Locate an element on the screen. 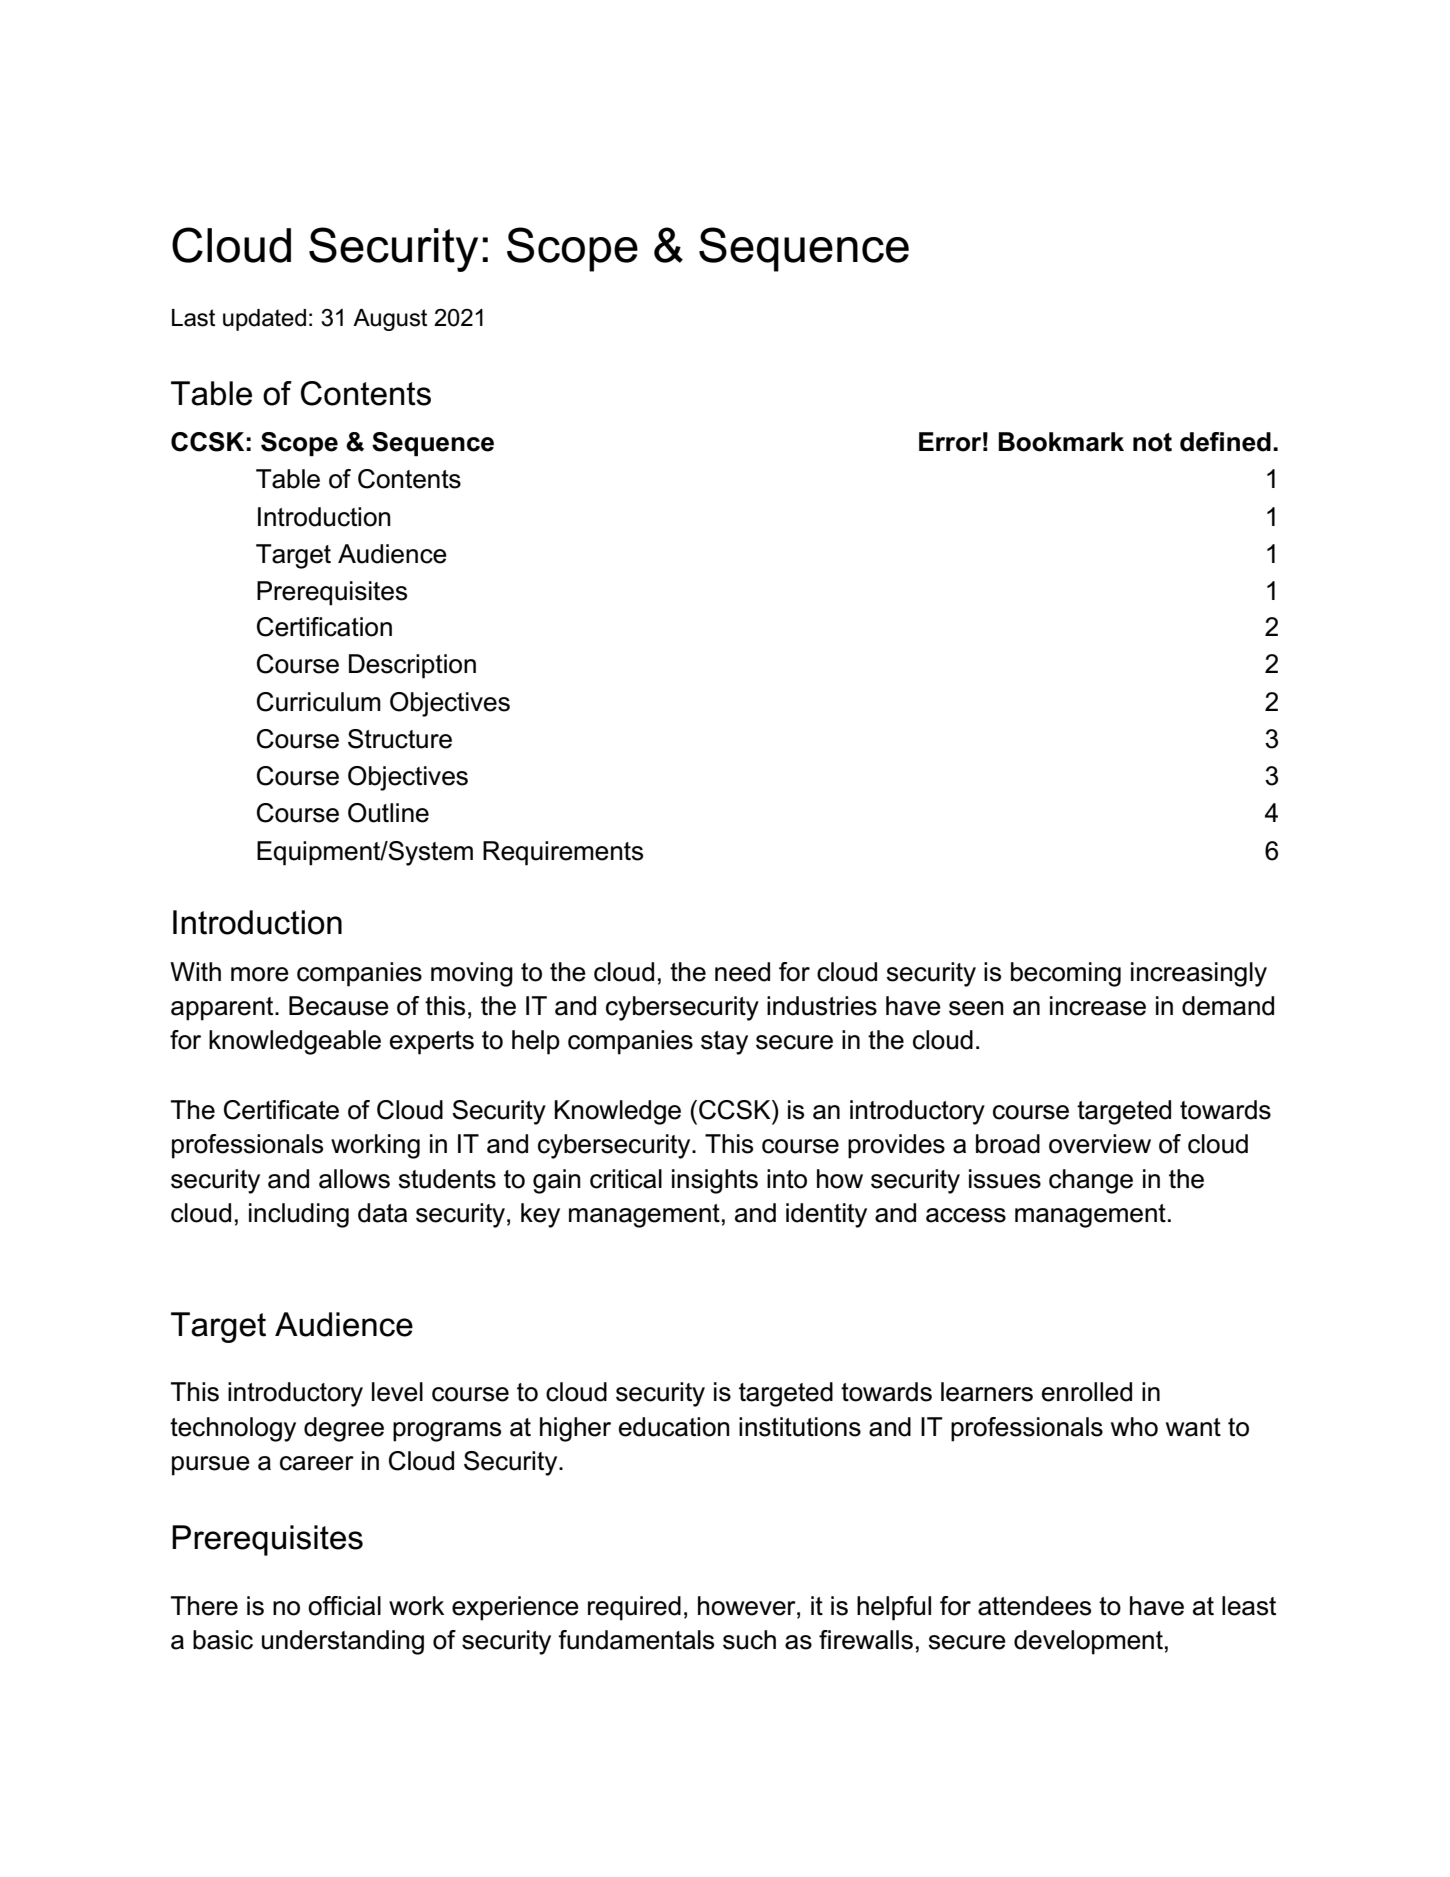 The width and height of the screenshot is (1450, 1877). including is located at coordinates (299, 1215).
